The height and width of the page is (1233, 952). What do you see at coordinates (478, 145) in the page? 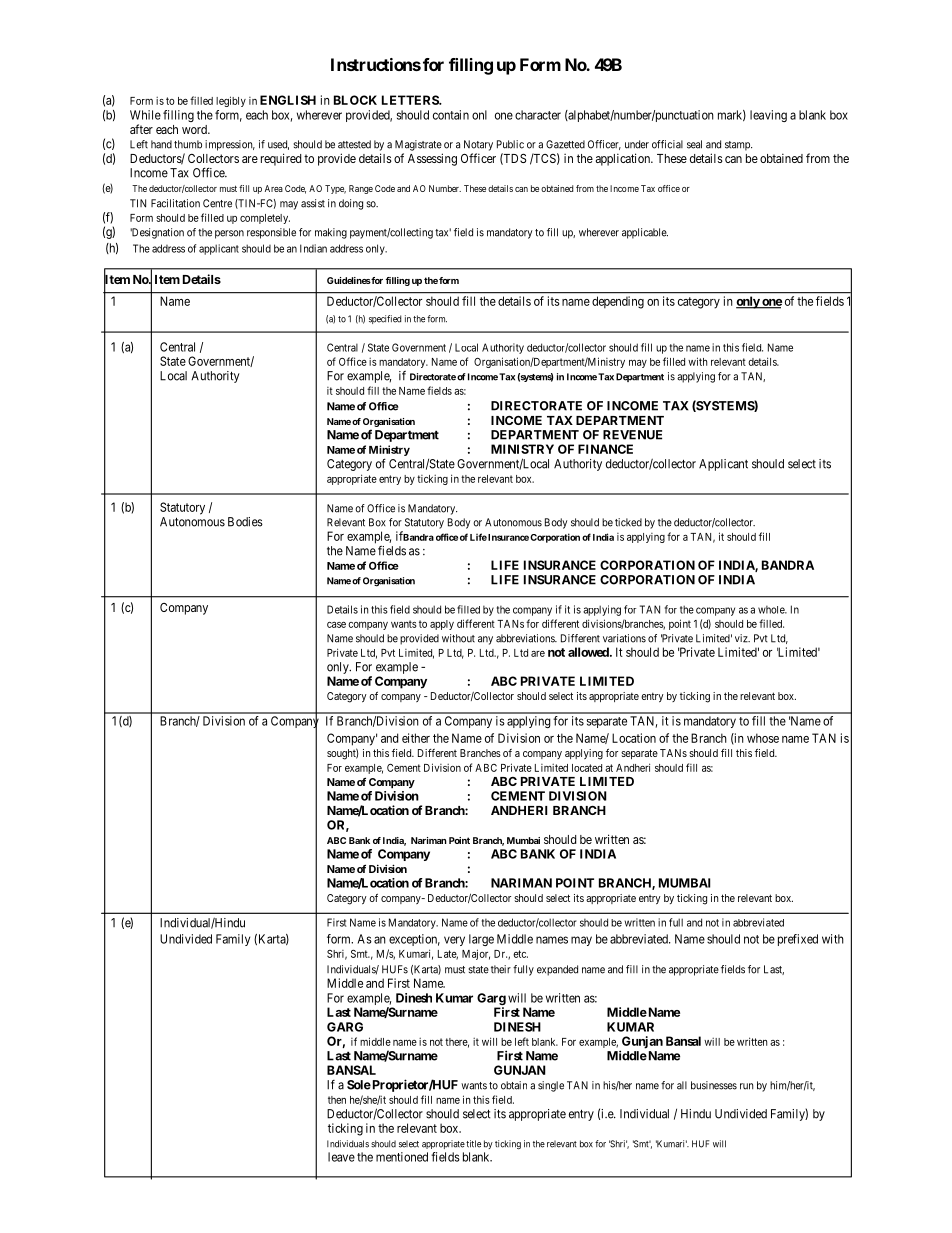
I see `Notary` at bounding box center [478, 145].
